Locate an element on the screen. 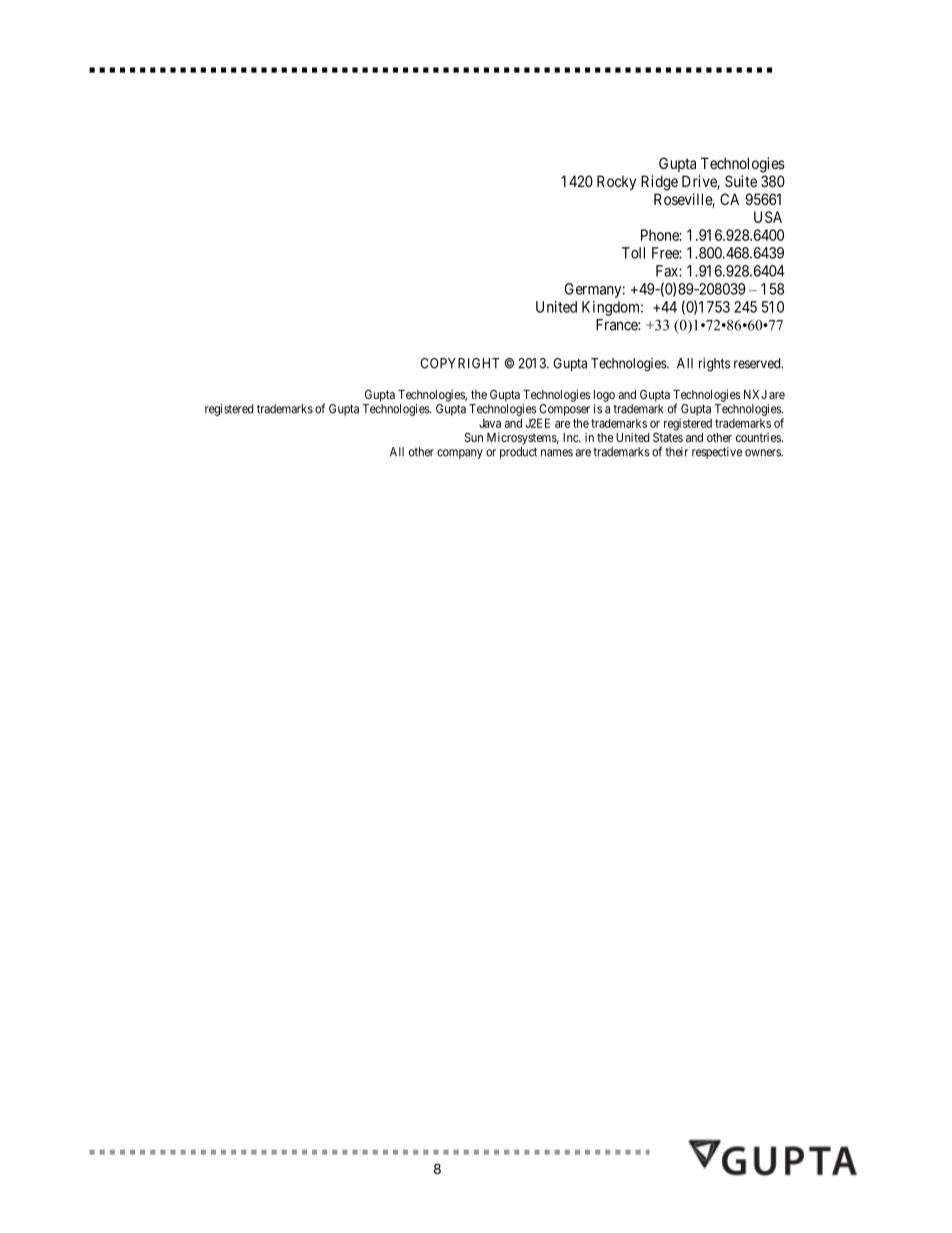 This screenshot has width=952, height=1233. Toll is located at coordinates (633, 253).
